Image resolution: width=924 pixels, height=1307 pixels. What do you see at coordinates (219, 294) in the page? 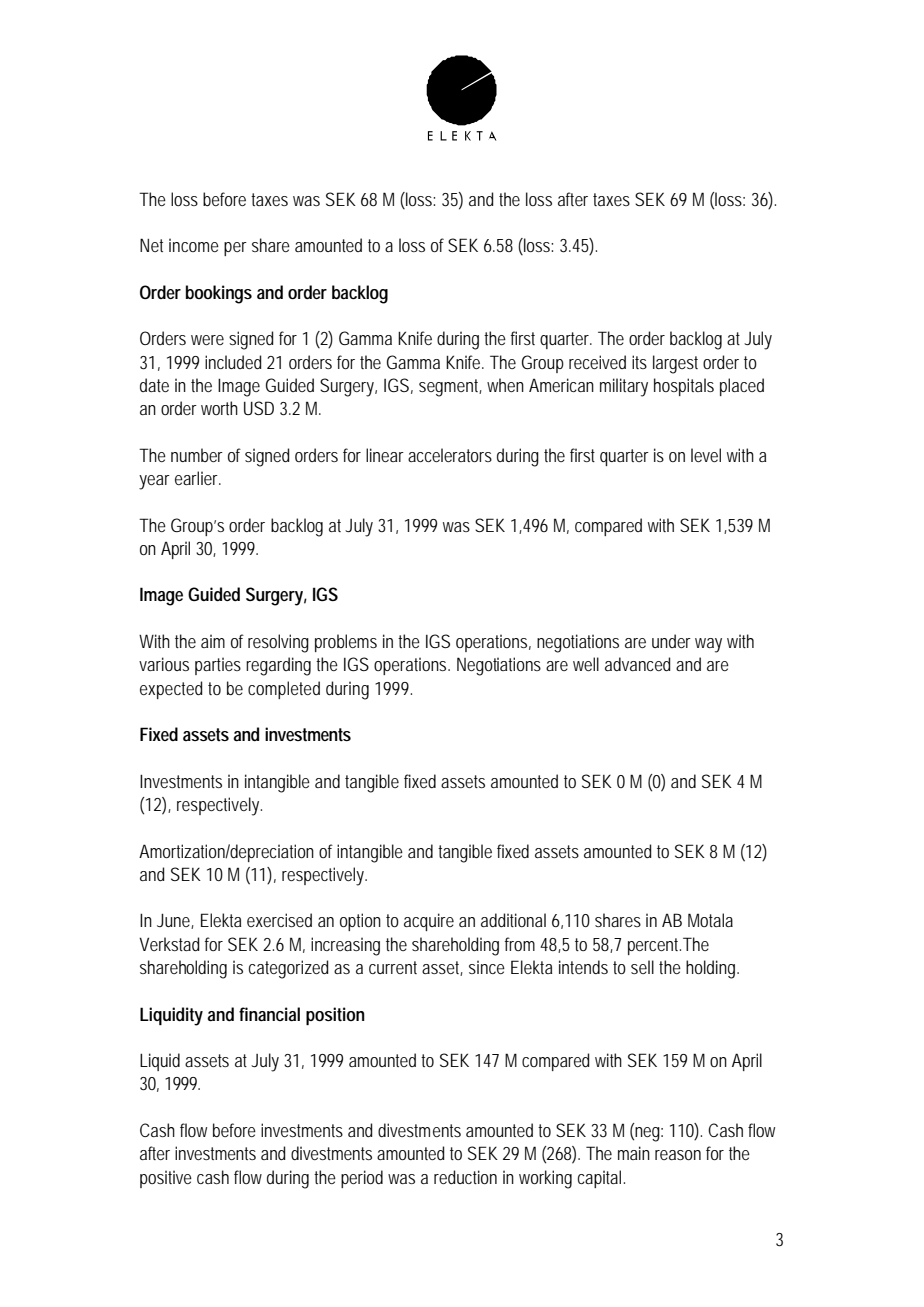
I see `bookings` at bounding box center [219, 294].
